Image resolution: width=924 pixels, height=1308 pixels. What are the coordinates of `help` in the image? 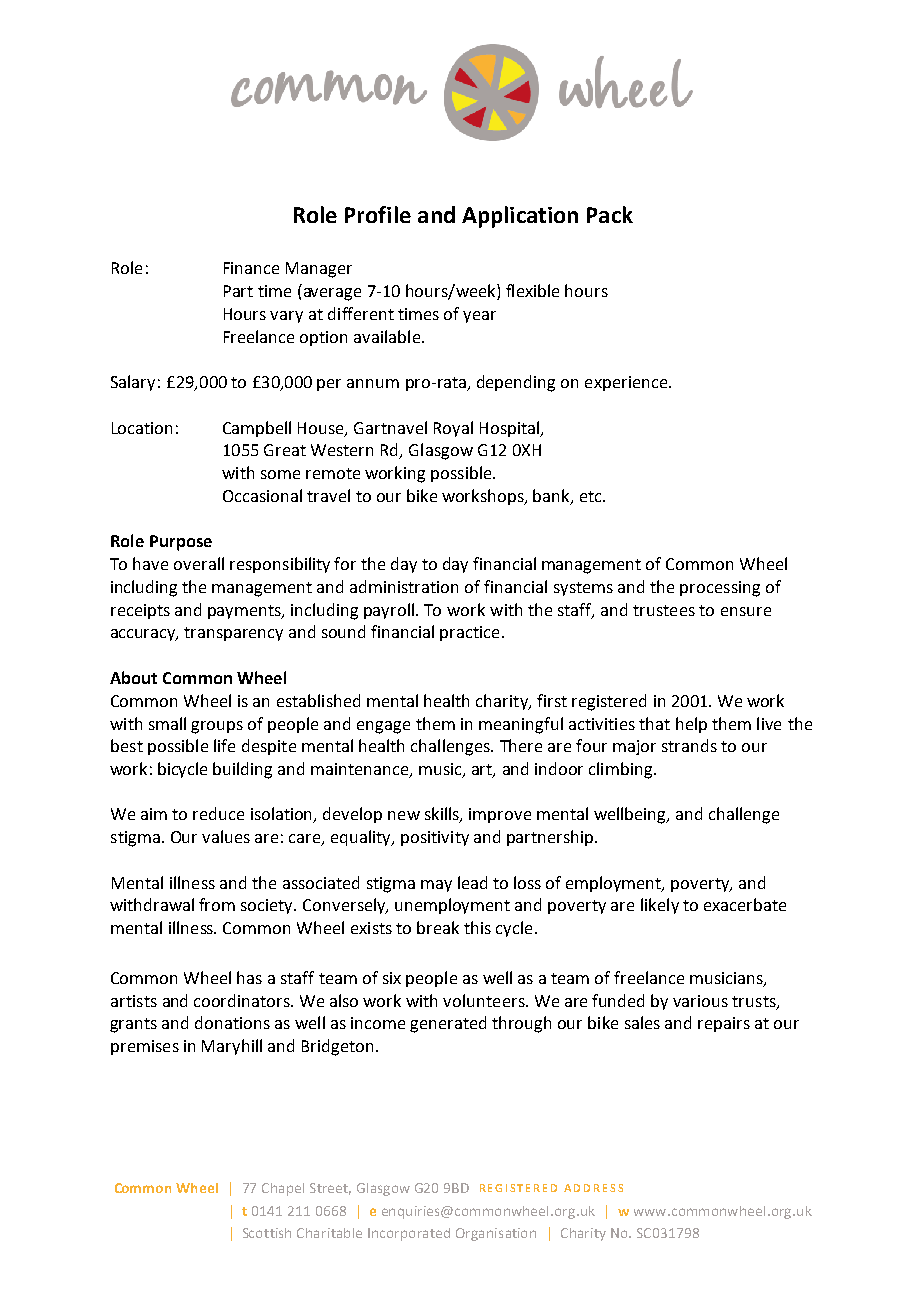 It's located at (691, 725).
